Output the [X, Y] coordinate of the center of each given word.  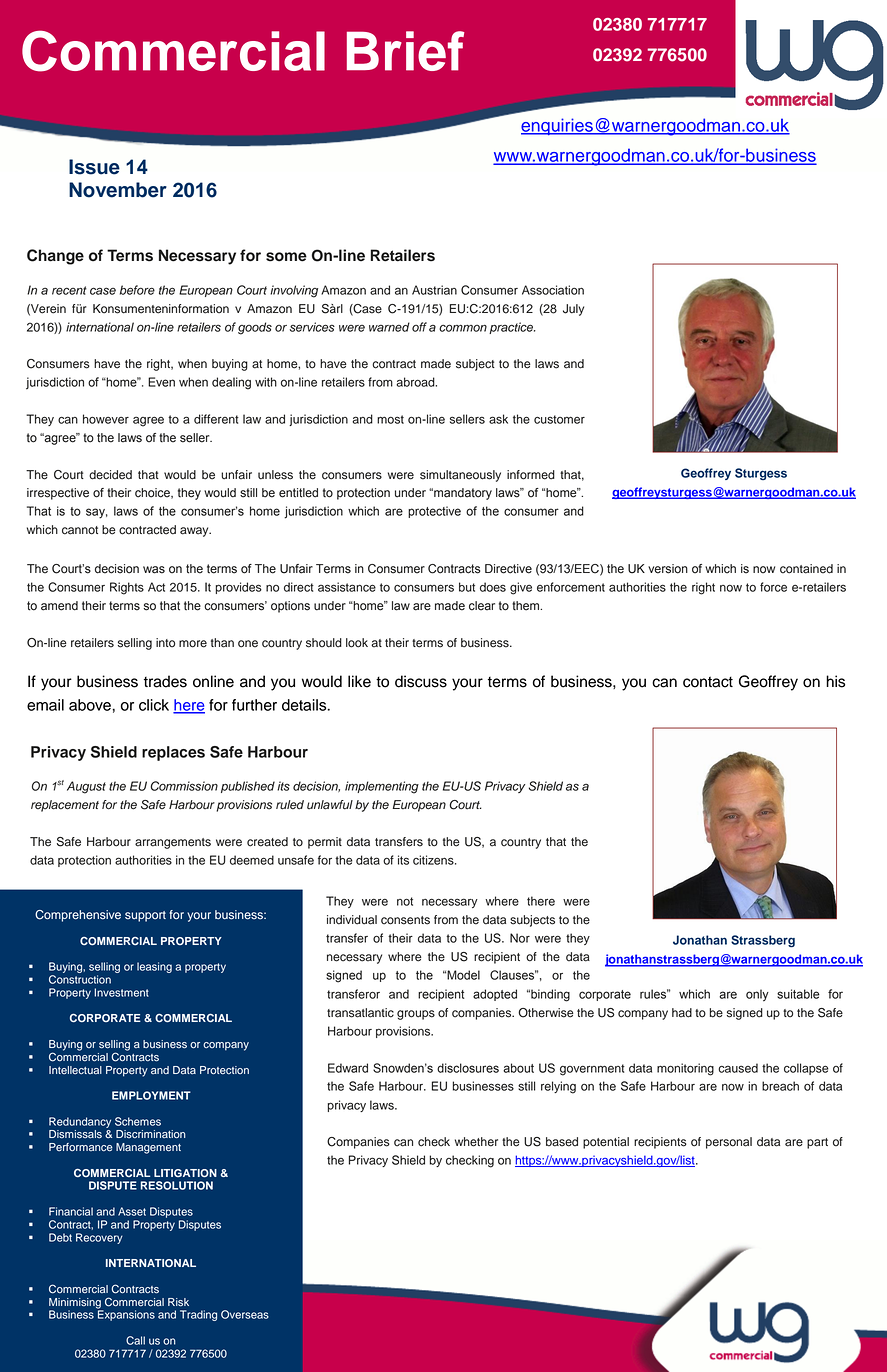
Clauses [513, 975]
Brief [405, 51]
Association [553, 290]
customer [559, 419]
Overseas [245, 1314]
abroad [416, 382]
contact [708, 682]
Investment [121, 992]
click [154, 705]
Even [161, 382]
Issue [94, 167]
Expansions [126, 1314]
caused [738, 1068]
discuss [421, 681]
